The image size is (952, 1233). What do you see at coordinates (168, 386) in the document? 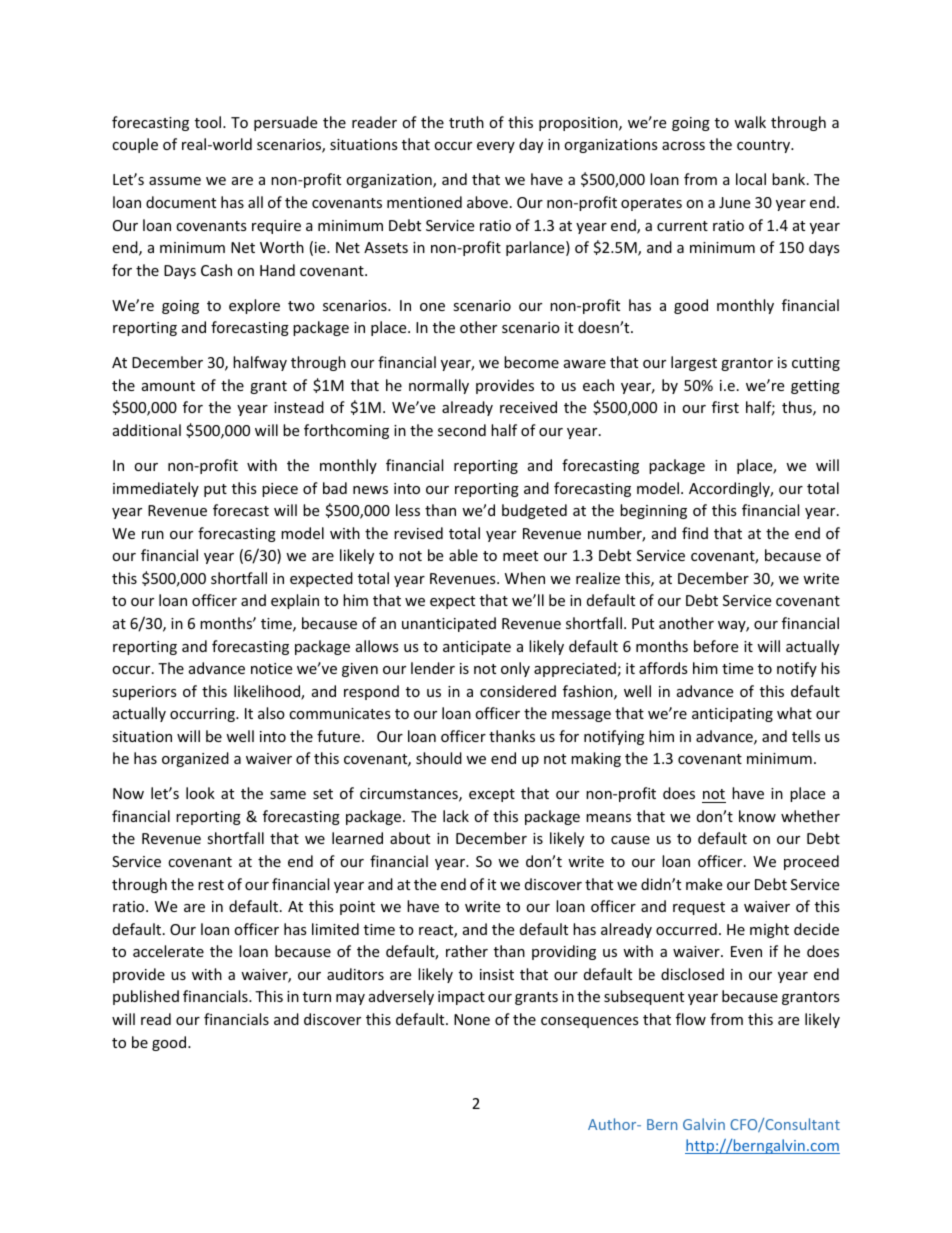
I see `amount` at bounding box center [168, 386].
